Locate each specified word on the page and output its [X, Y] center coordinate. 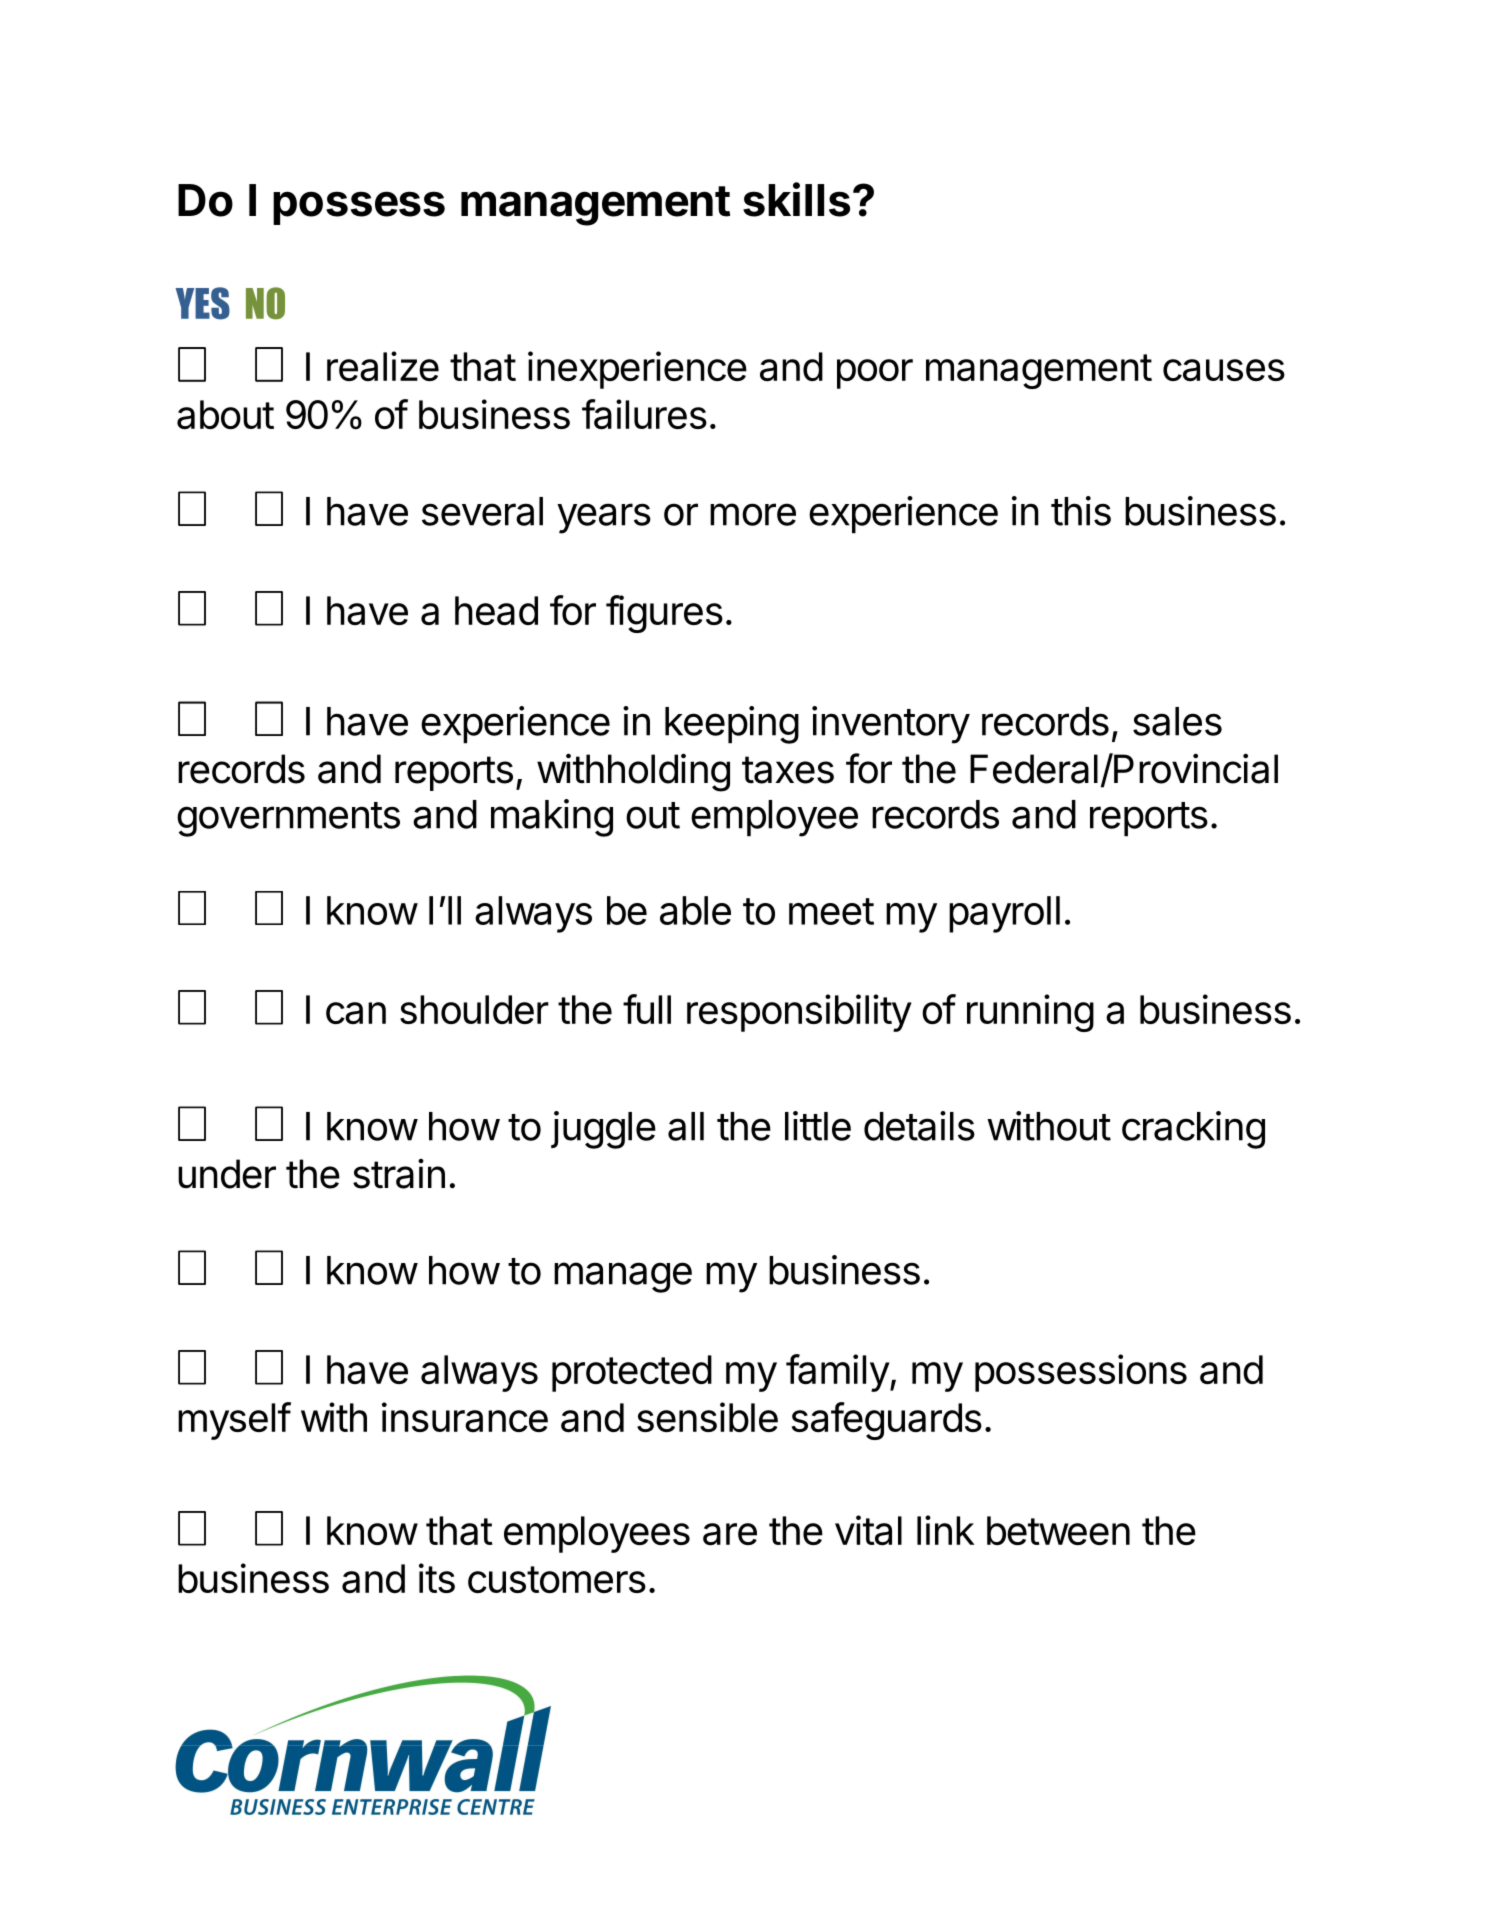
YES [202, 303]
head [496, 611]
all [686, 1126]
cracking [1193, 1130]
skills [796, 199]
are [730, 1534]
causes [1224, 370]
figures [664, 614]
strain [399, 1174]
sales [1177, 721]
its [437, 1578]
